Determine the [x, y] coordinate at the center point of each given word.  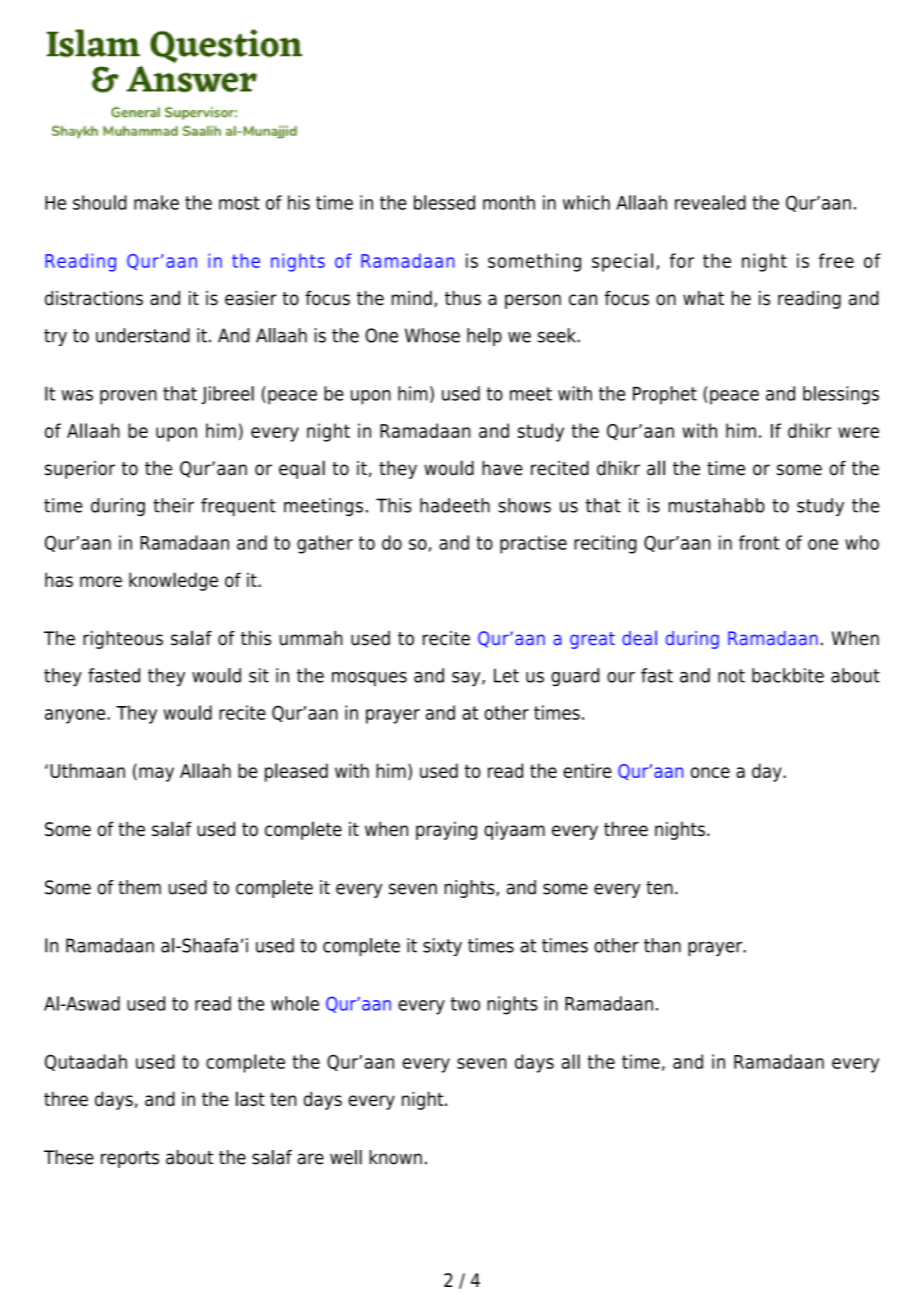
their [173, 505]
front [759, 542]
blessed [444, 202]
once [710, 772]
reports [130, 1159]
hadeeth [455, 505]
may [156, 774]
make [156, 202]
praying [446, 830]
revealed [710, 202]
